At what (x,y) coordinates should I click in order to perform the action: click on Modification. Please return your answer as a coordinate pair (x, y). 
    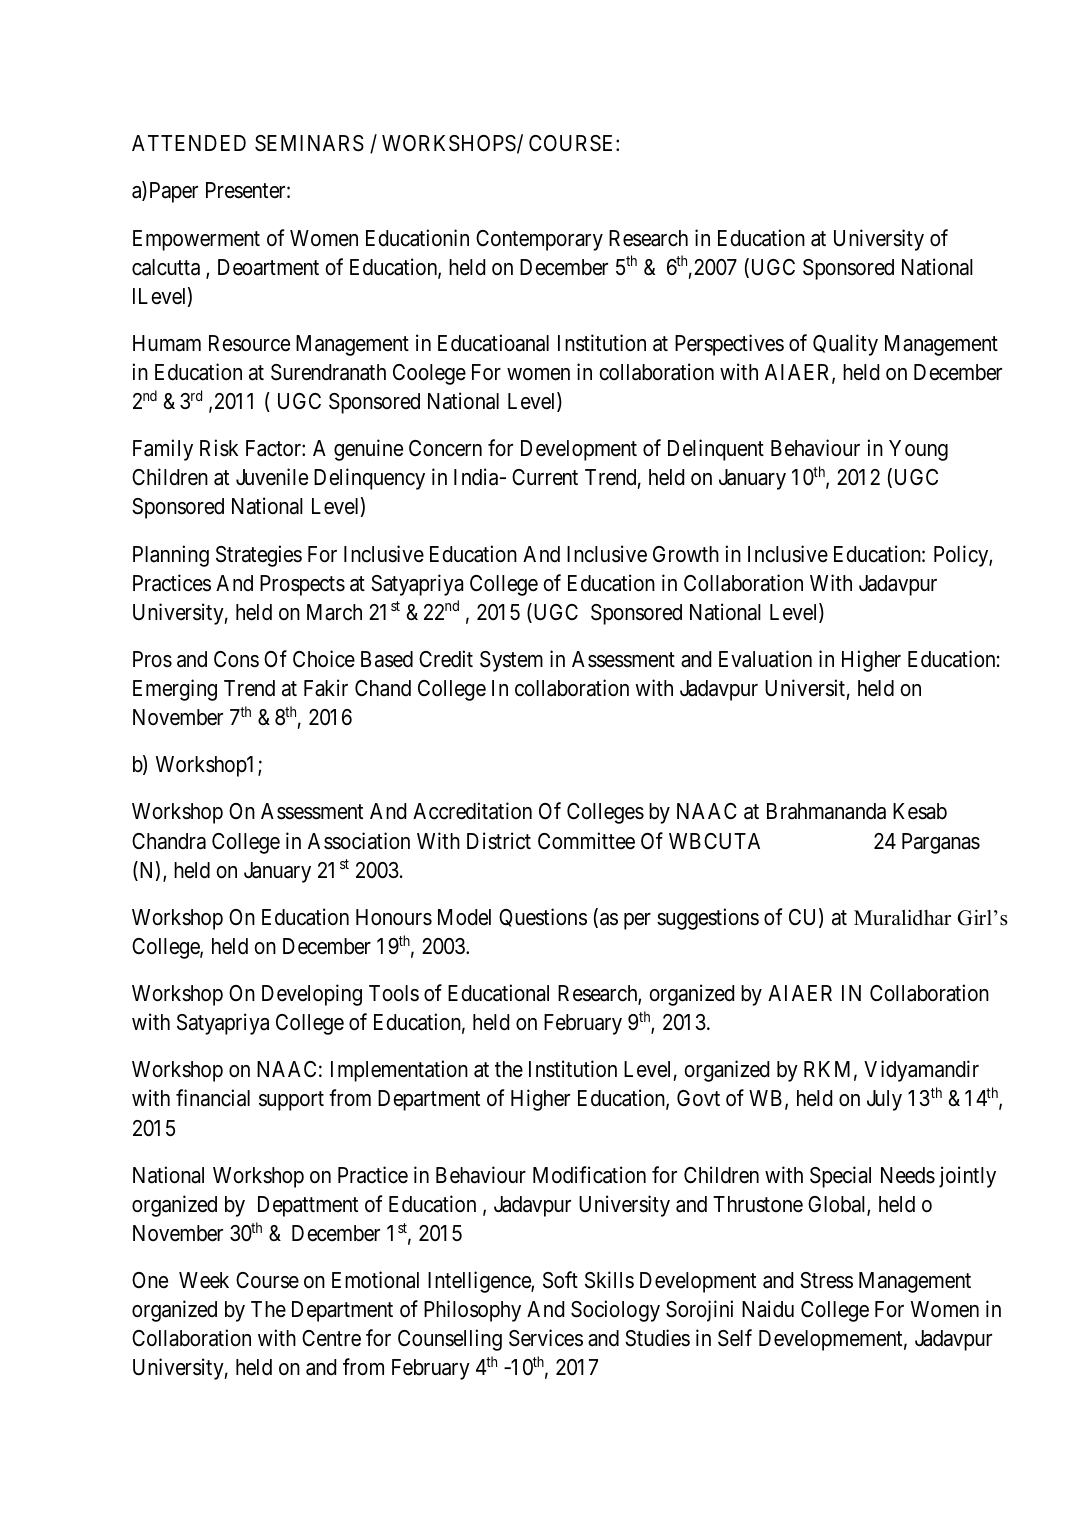
    Looking at the image, I should click on (589, 1175).
